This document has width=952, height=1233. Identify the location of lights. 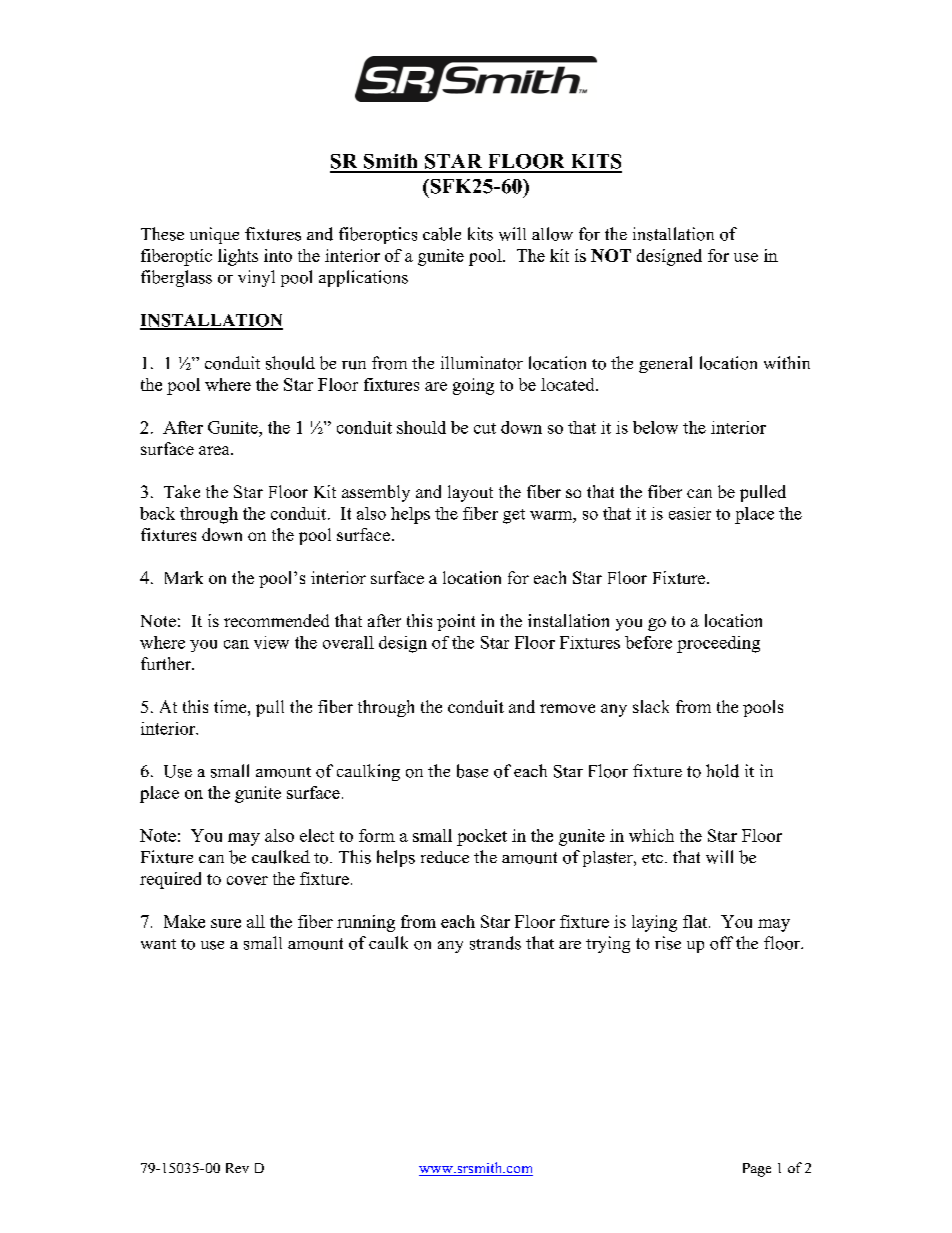
(238, 257).
